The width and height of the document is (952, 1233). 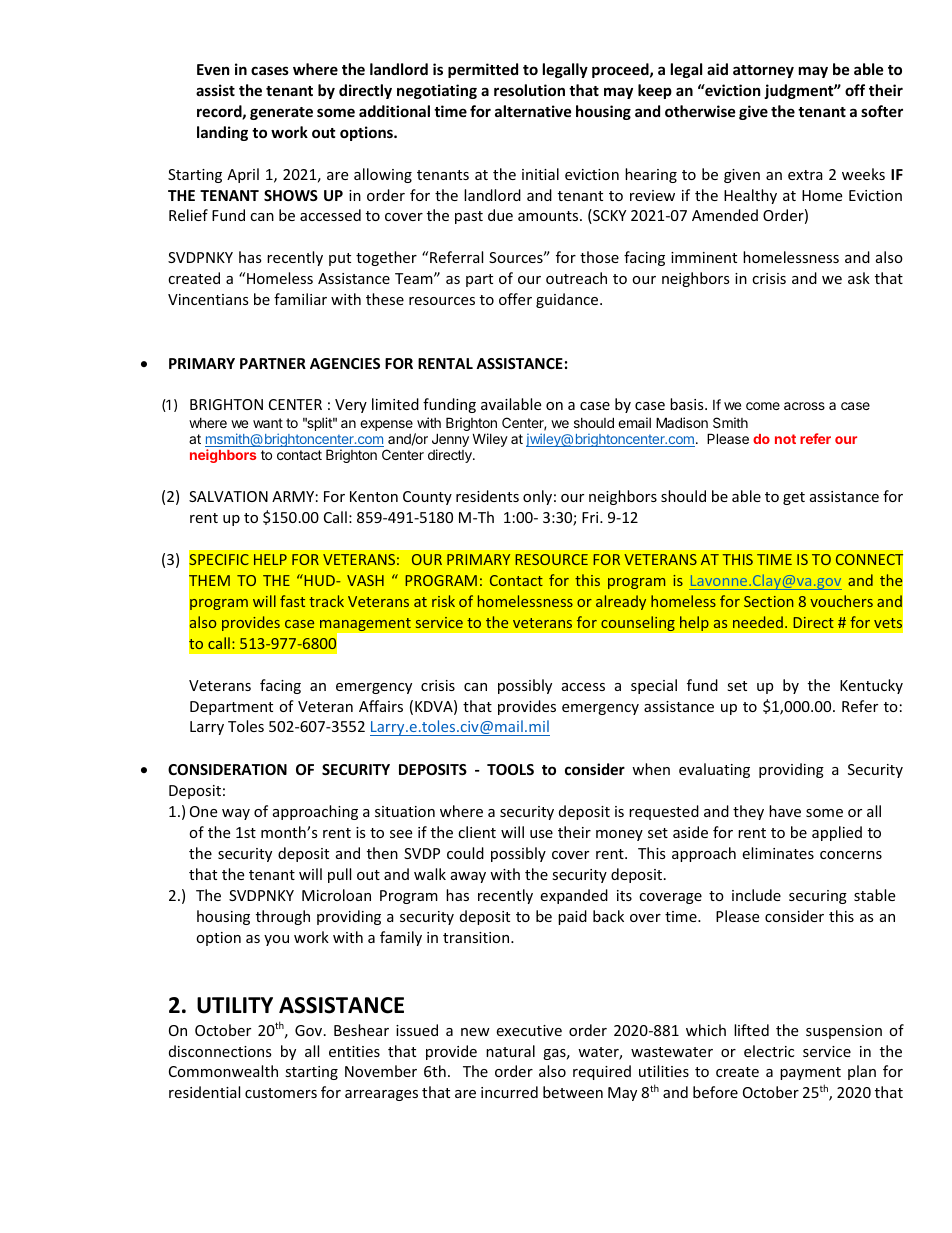 I want to click on Section, so click(x=768, y=601).
